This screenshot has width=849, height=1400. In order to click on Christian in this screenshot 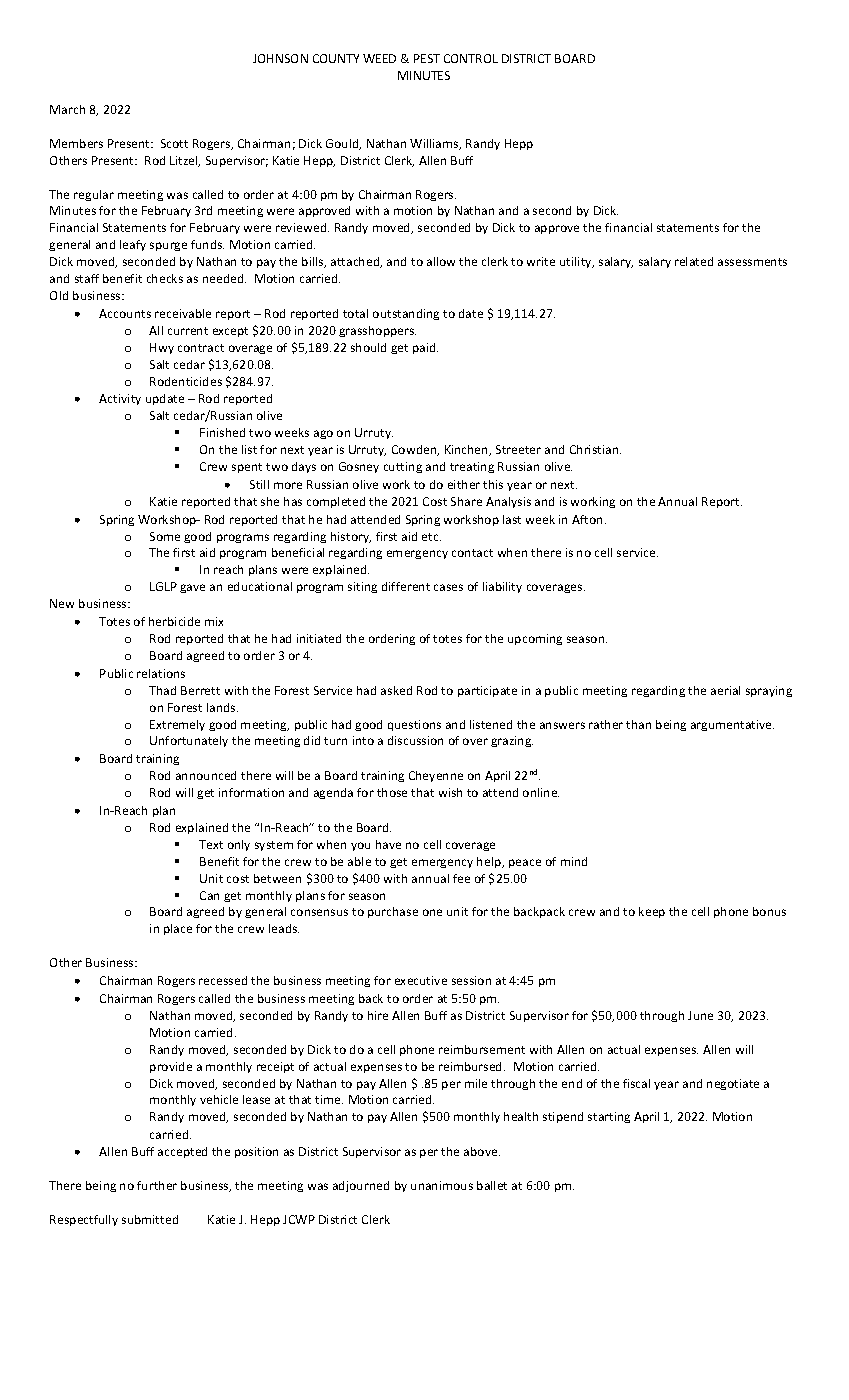, I will do `click(595, 449)`.
